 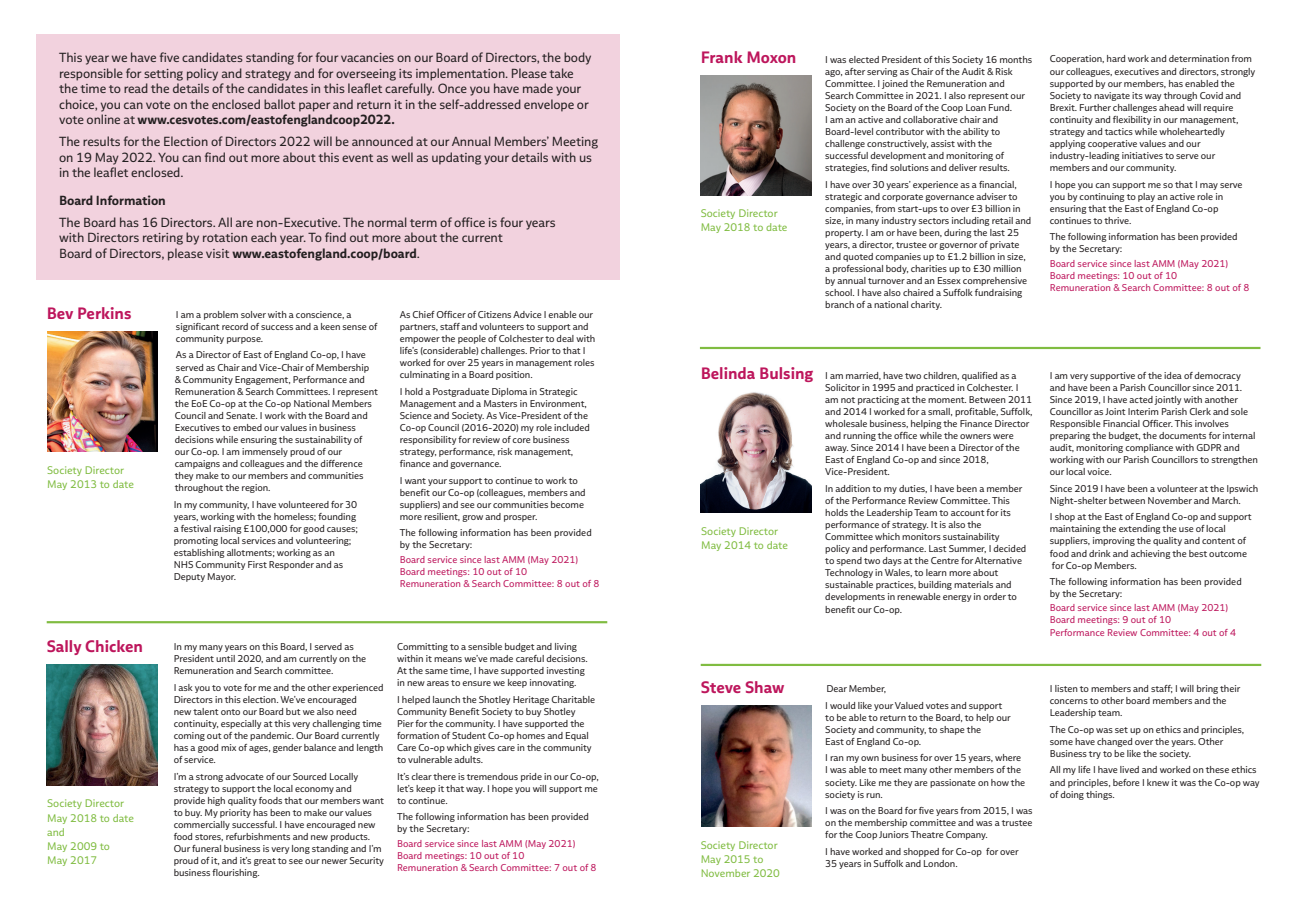 I want to click on setting, so click(x=163, y=75).
